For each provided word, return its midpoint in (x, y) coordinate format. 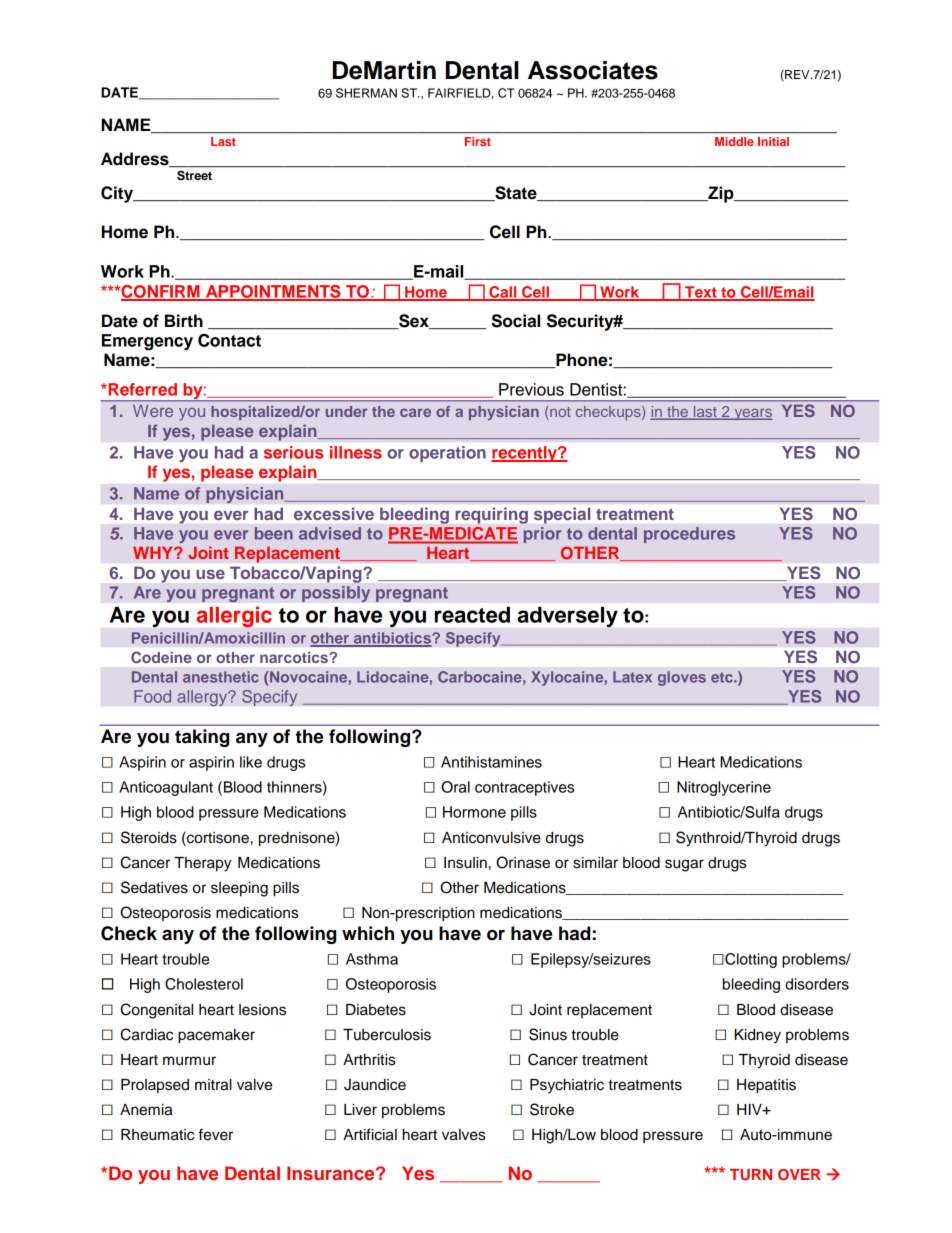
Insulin (465, 863)
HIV (750, 1109)
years (752, 414)
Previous (531, 389)
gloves (682, 678)
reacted (472, 614)
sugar (684, 865)
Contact (229, 340)
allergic (234, 617)
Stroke (552, 1109)
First (478, 141)
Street (194, 175)
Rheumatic (157, 1135)
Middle (734, 141)
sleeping (239, 889)
